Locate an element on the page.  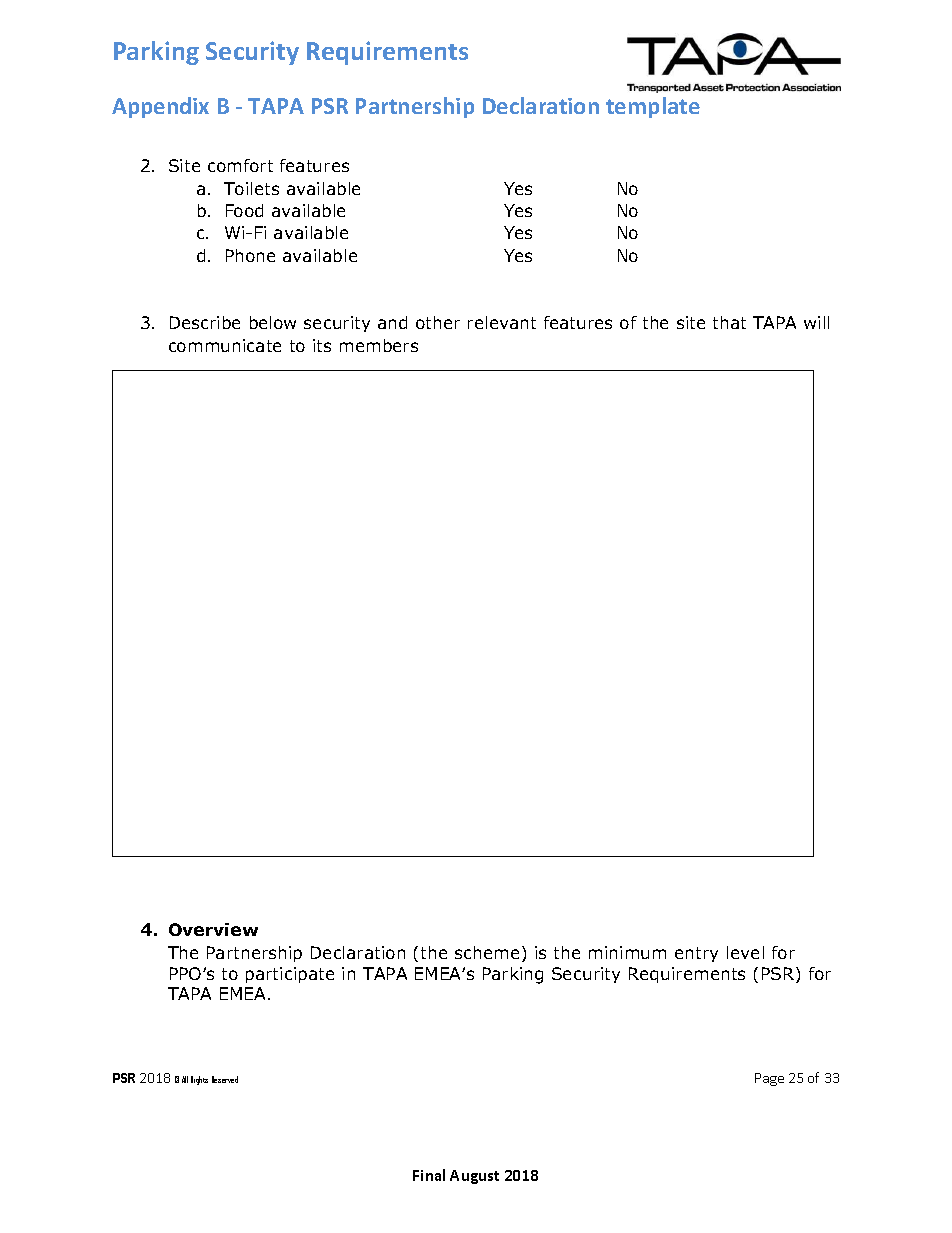
entry is located at coordinates (696, 954).
